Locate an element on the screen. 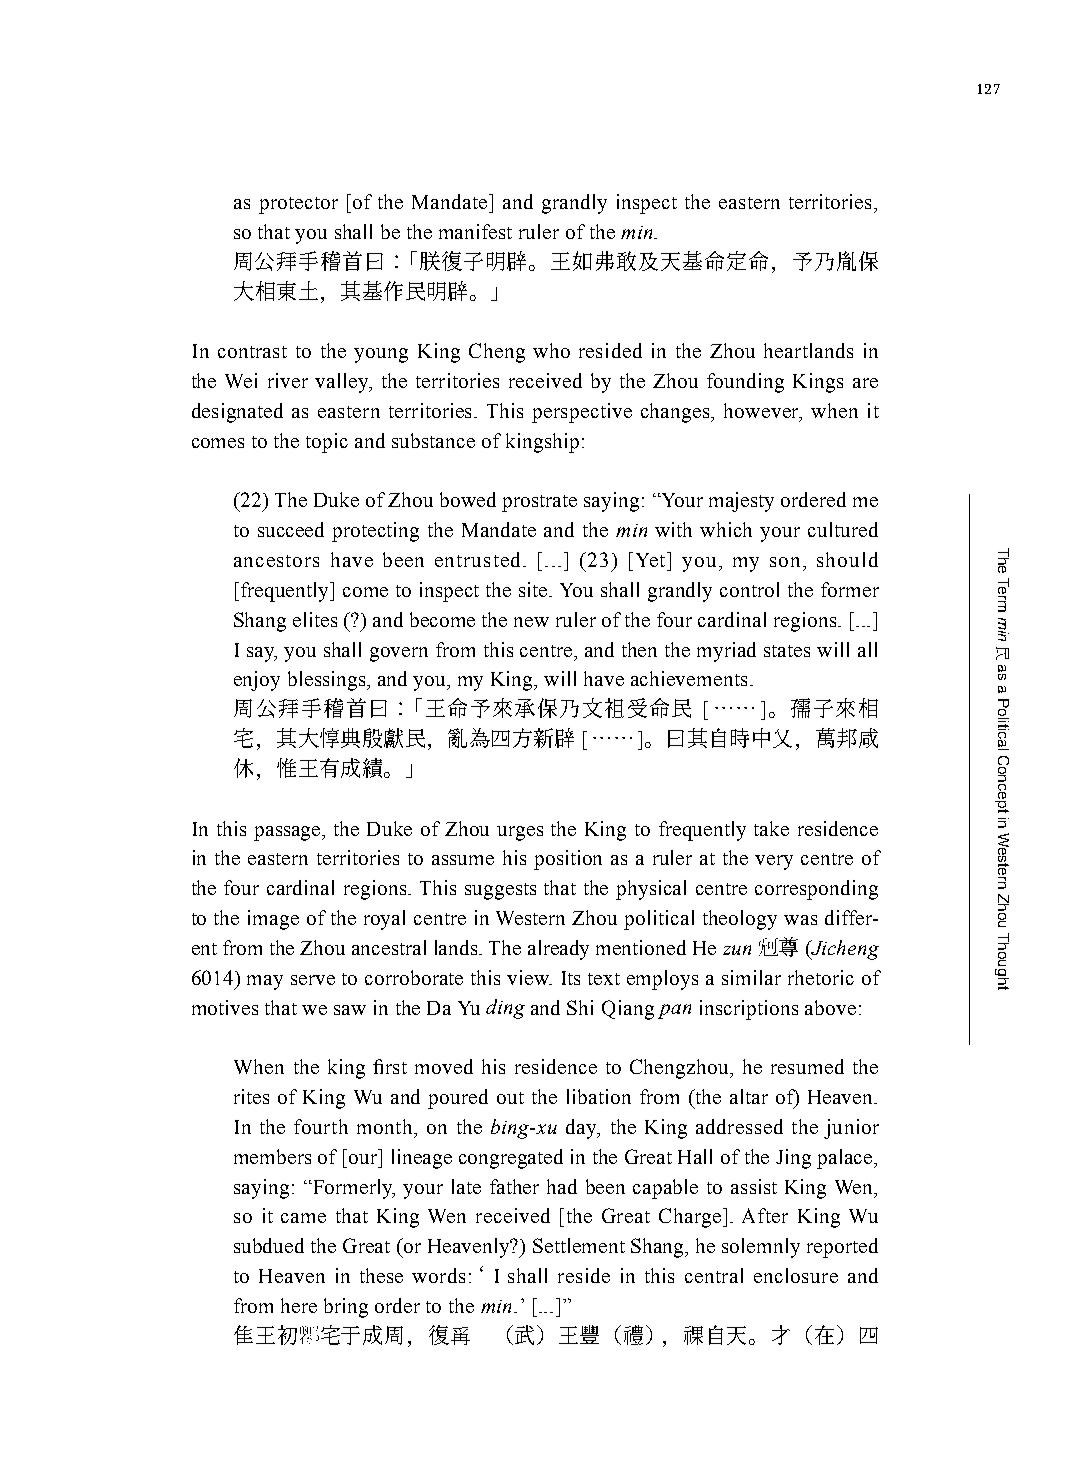  take is located at coordinates (771, 828).
